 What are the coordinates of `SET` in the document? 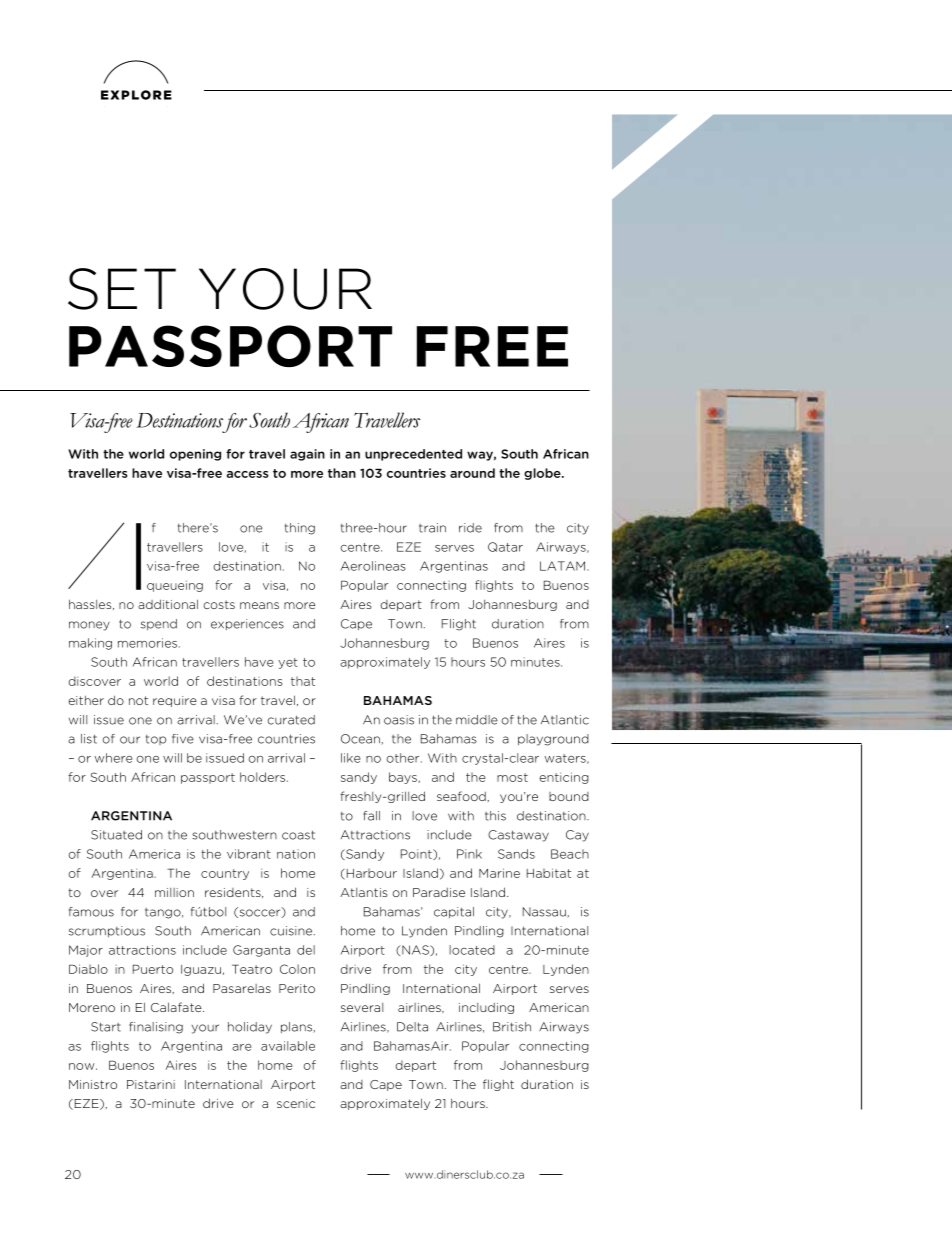 It's located at (122, 289).
